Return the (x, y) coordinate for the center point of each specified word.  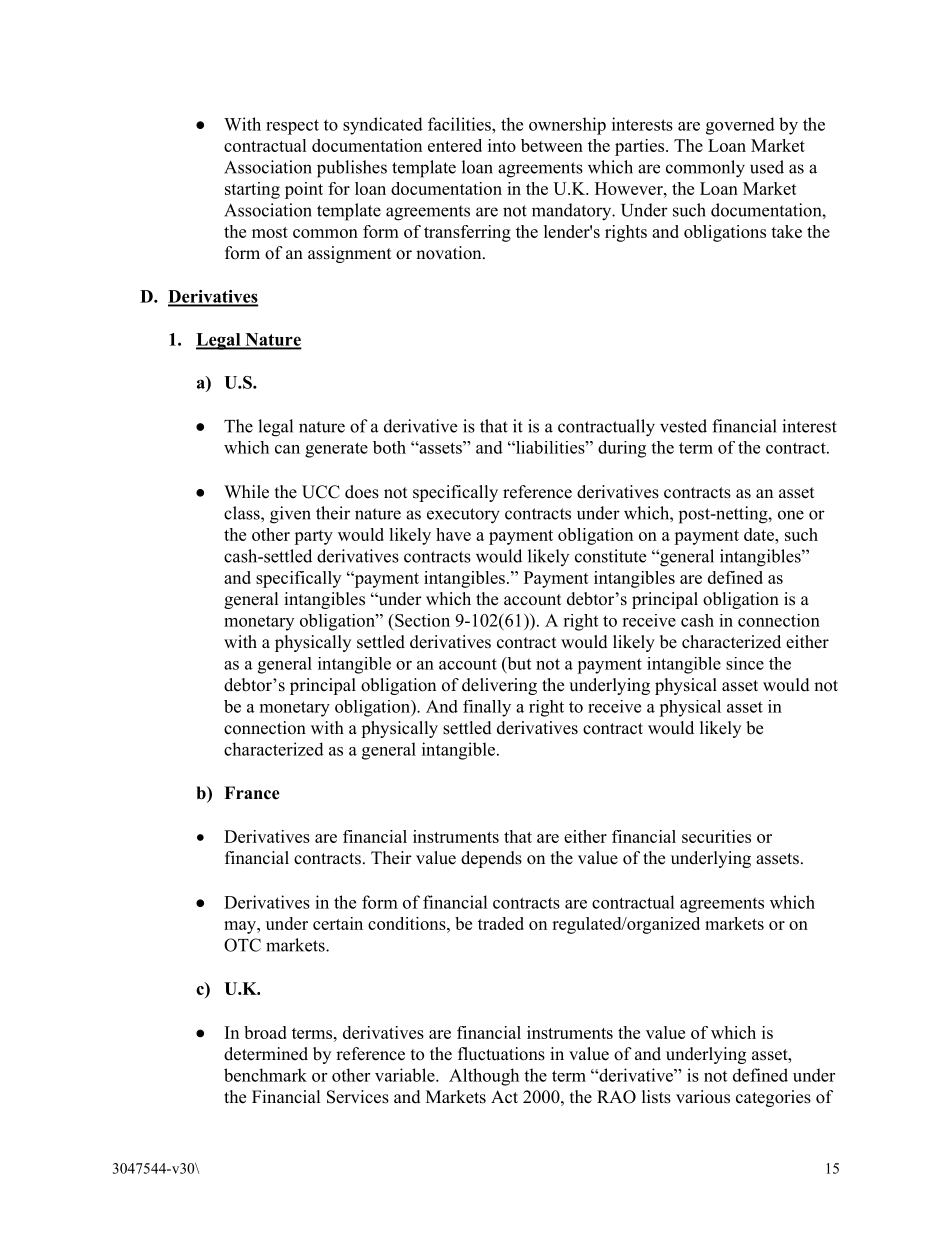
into (502, 145)
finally (487, 708)
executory (463, 516)
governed (740, 126)
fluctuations (501, 1054)
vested (683, 426)
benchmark (265, 1075)
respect (292, 127)
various (703, 1097)
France (252, 793)
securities (716, 836)
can (287, 449)
